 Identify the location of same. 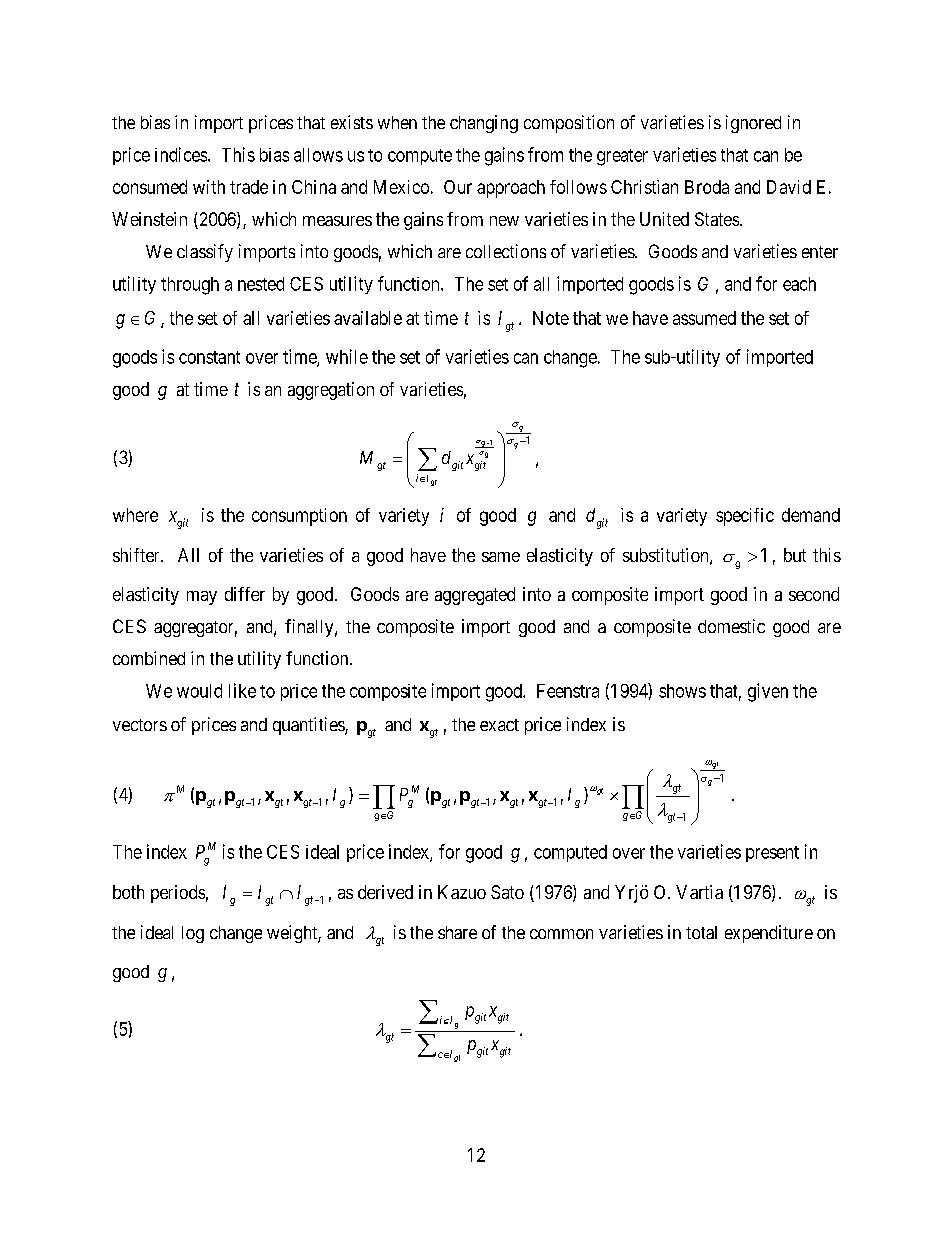
(501, 557).
